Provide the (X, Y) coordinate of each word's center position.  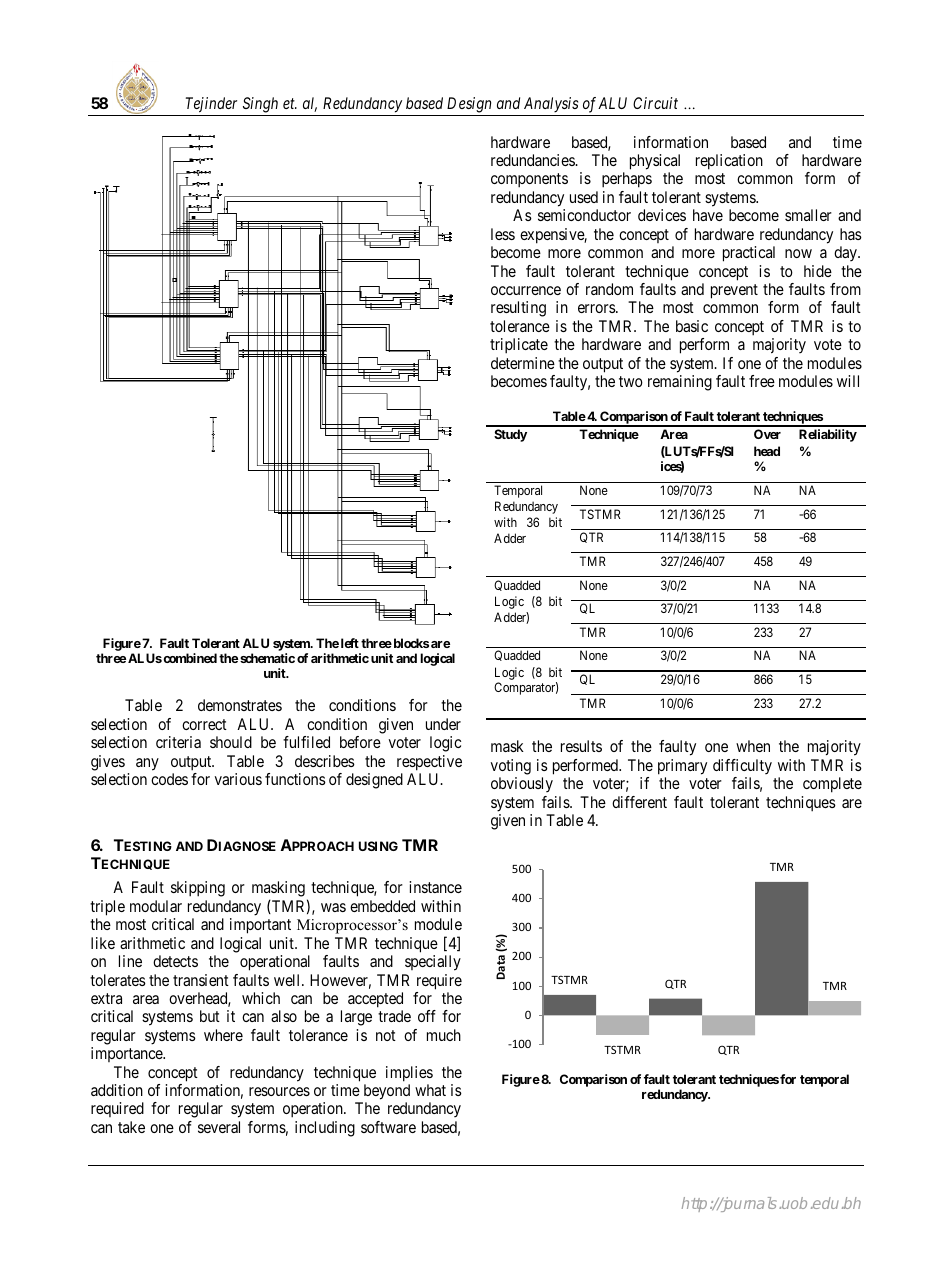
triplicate (519, 346)
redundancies (533, 160)
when (753, 746)
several (219, 1127)
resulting (518, 309)
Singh (260, 105)
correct (204, 724)
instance (435, 887)
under (443, 724)
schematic (267, 658)
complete (832, 785)
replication (729, 162)
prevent (734, 291)
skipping (198, 889)
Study (510, 435)
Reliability (828, 435)
